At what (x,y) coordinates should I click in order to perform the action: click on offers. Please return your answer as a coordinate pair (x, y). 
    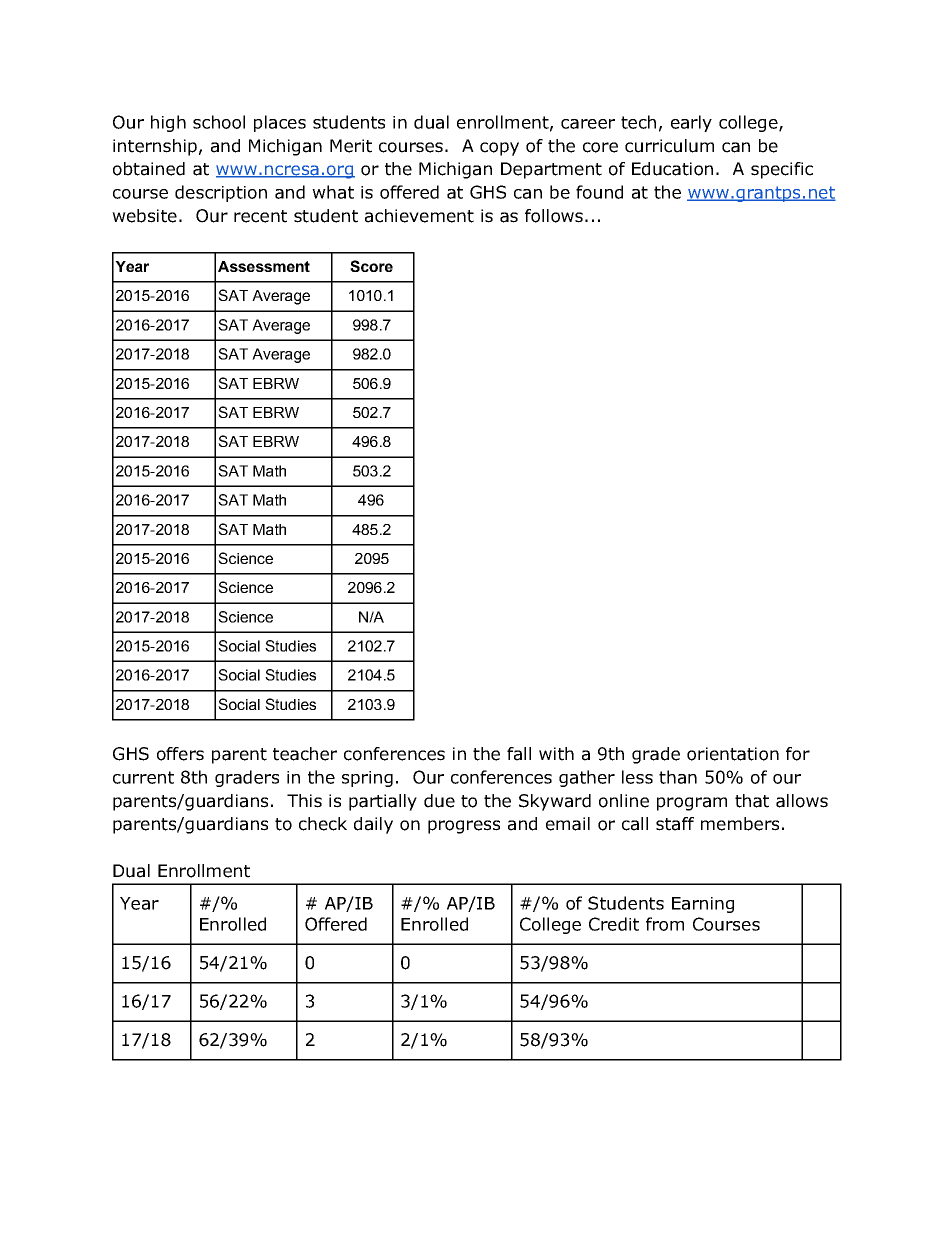
    Looking at the image, I should click on (180, 754).
